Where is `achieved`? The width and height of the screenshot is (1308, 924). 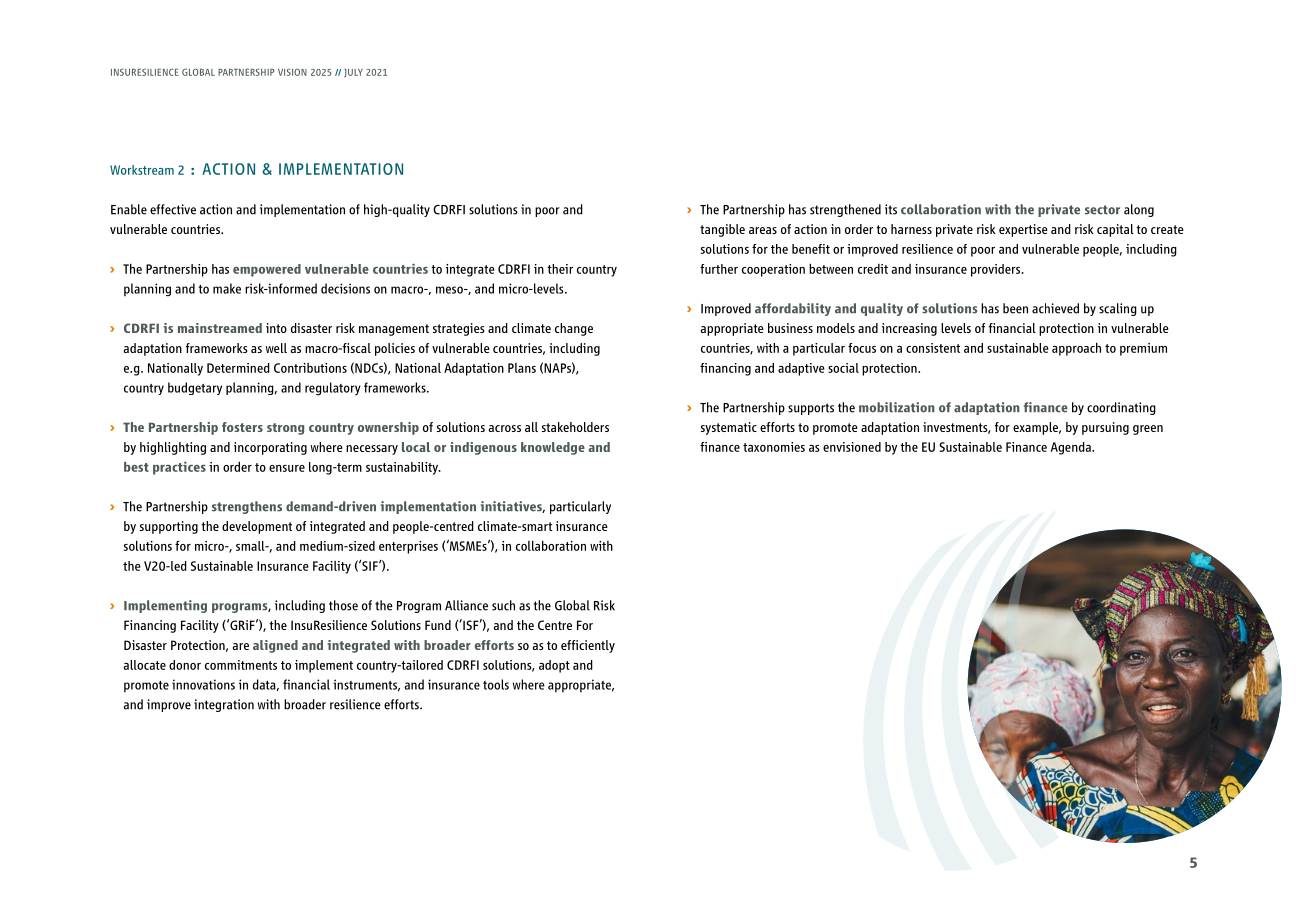 achieved is located at coordinates (1055, 308).
